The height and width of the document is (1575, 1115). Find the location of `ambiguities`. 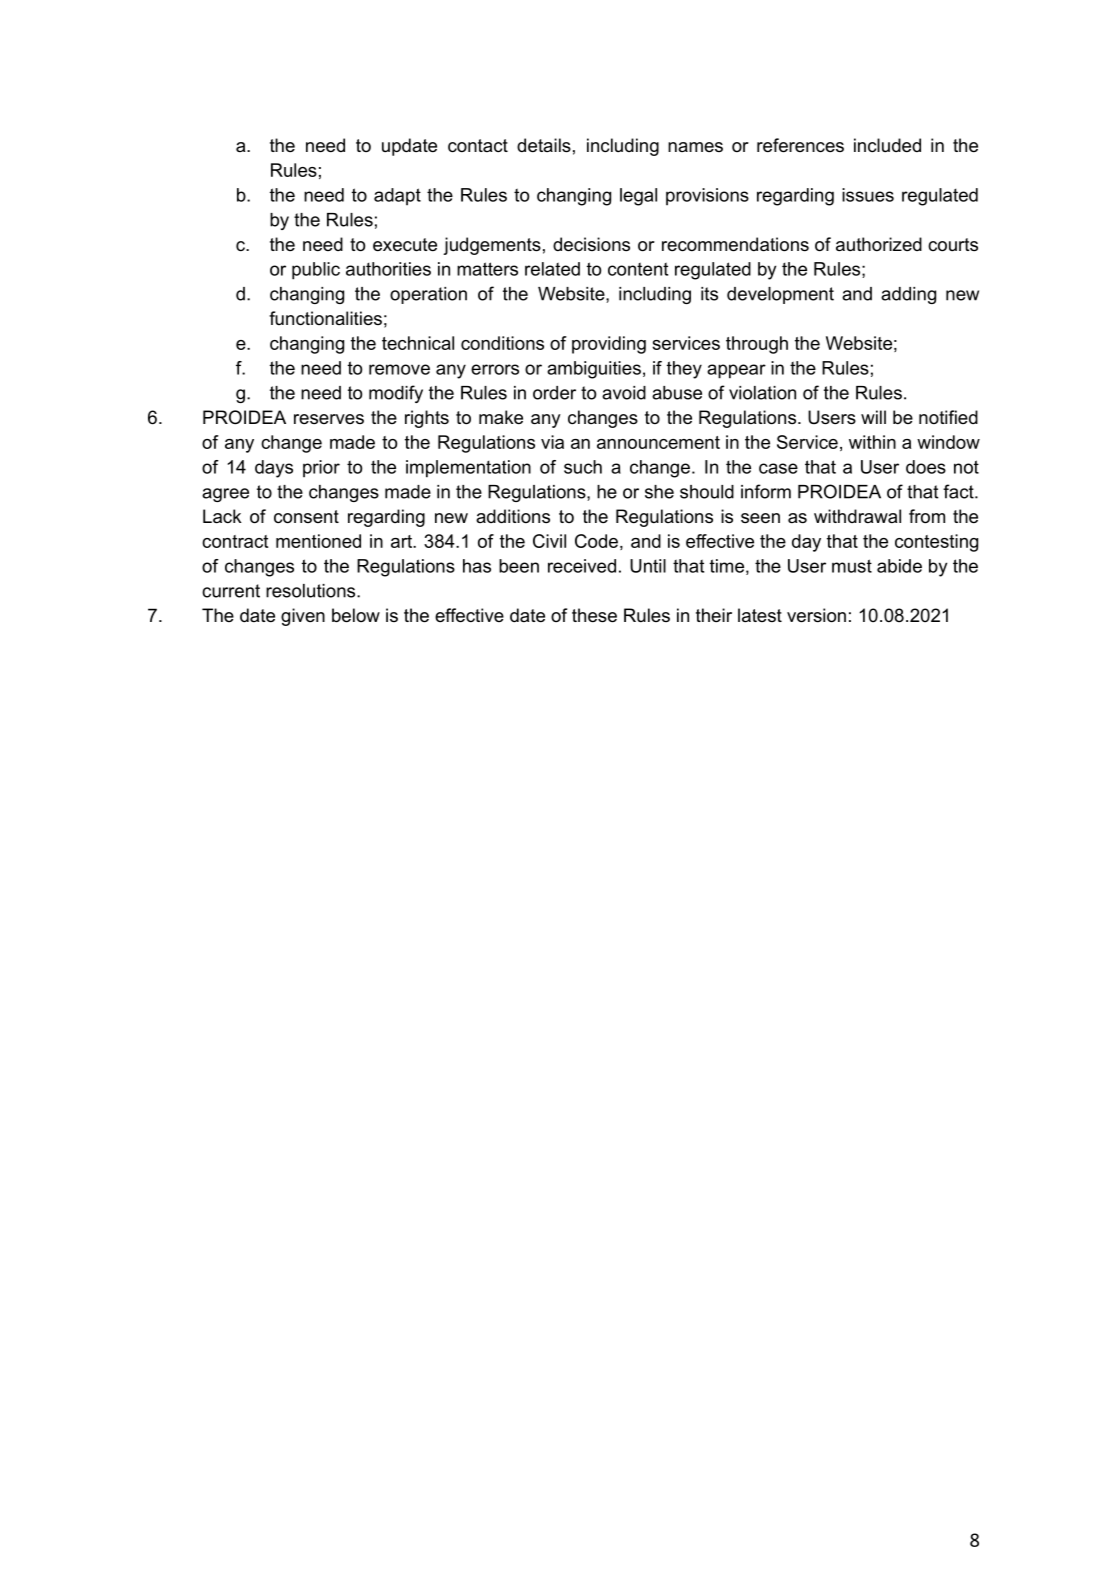

ambiguities is located at coordinates (594, 370).
